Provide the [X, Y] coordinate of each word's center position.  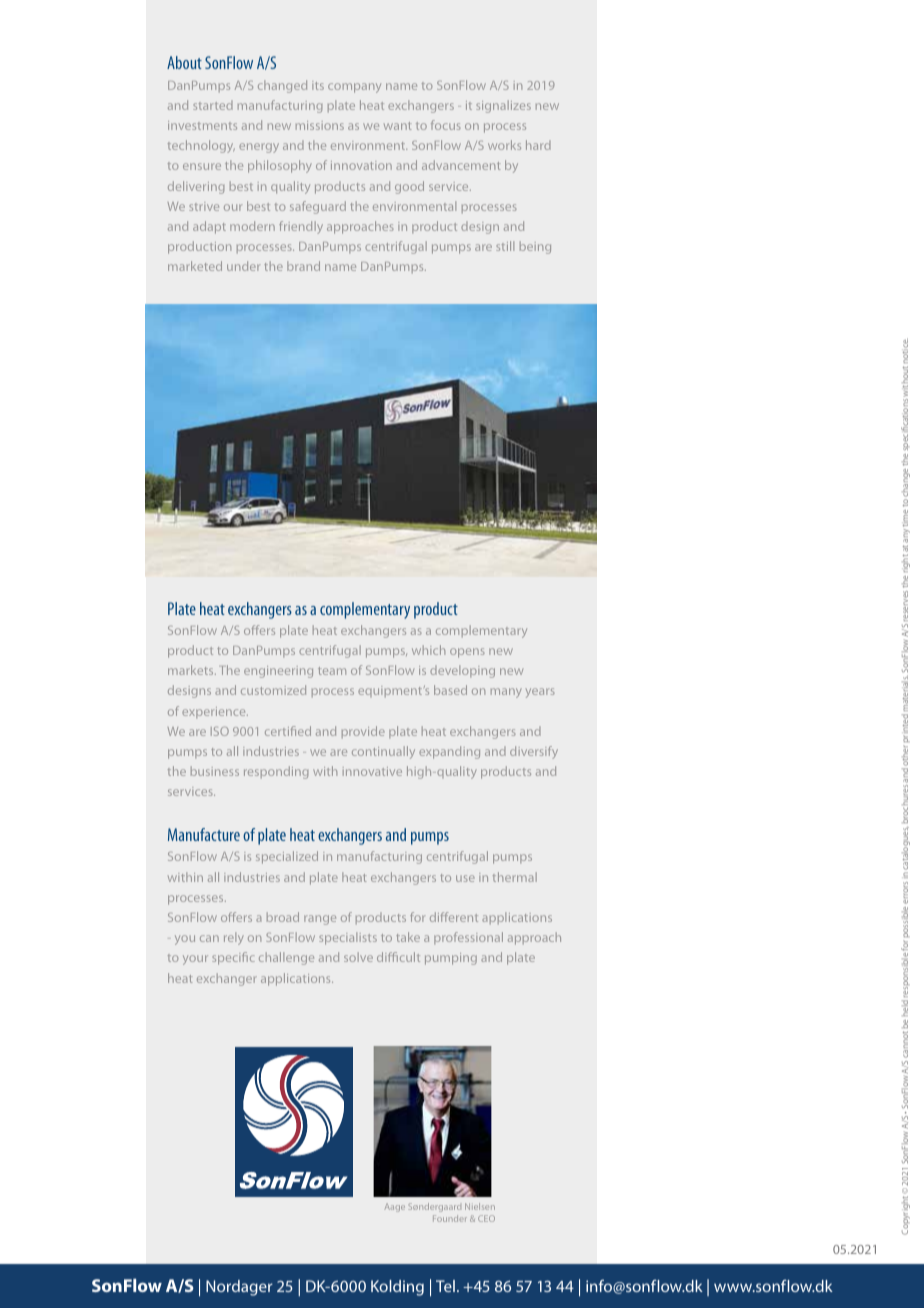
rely [234, 938]
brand [303, 266]
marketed [195, 266]
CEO [486, 1218]
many [506, 693]
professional [468, 938]
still [505, 246]
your [195, 960]
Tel [445, 1286]
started [213, 105]
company [354, 88]
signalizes [503, 106]
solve [358, 957]
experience [215, 712]
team [332, 671]
